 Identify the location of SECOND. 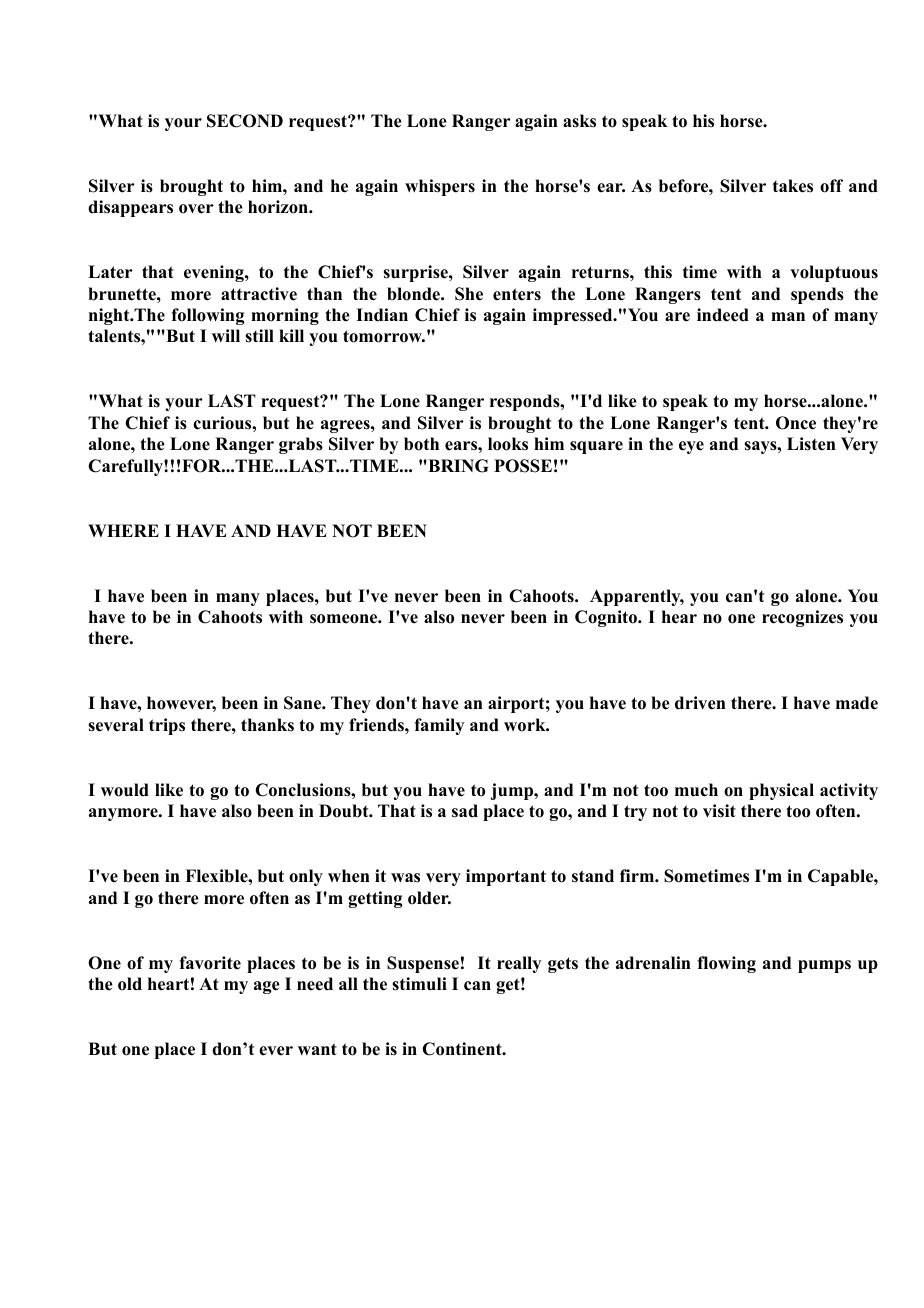
(245, 121).
